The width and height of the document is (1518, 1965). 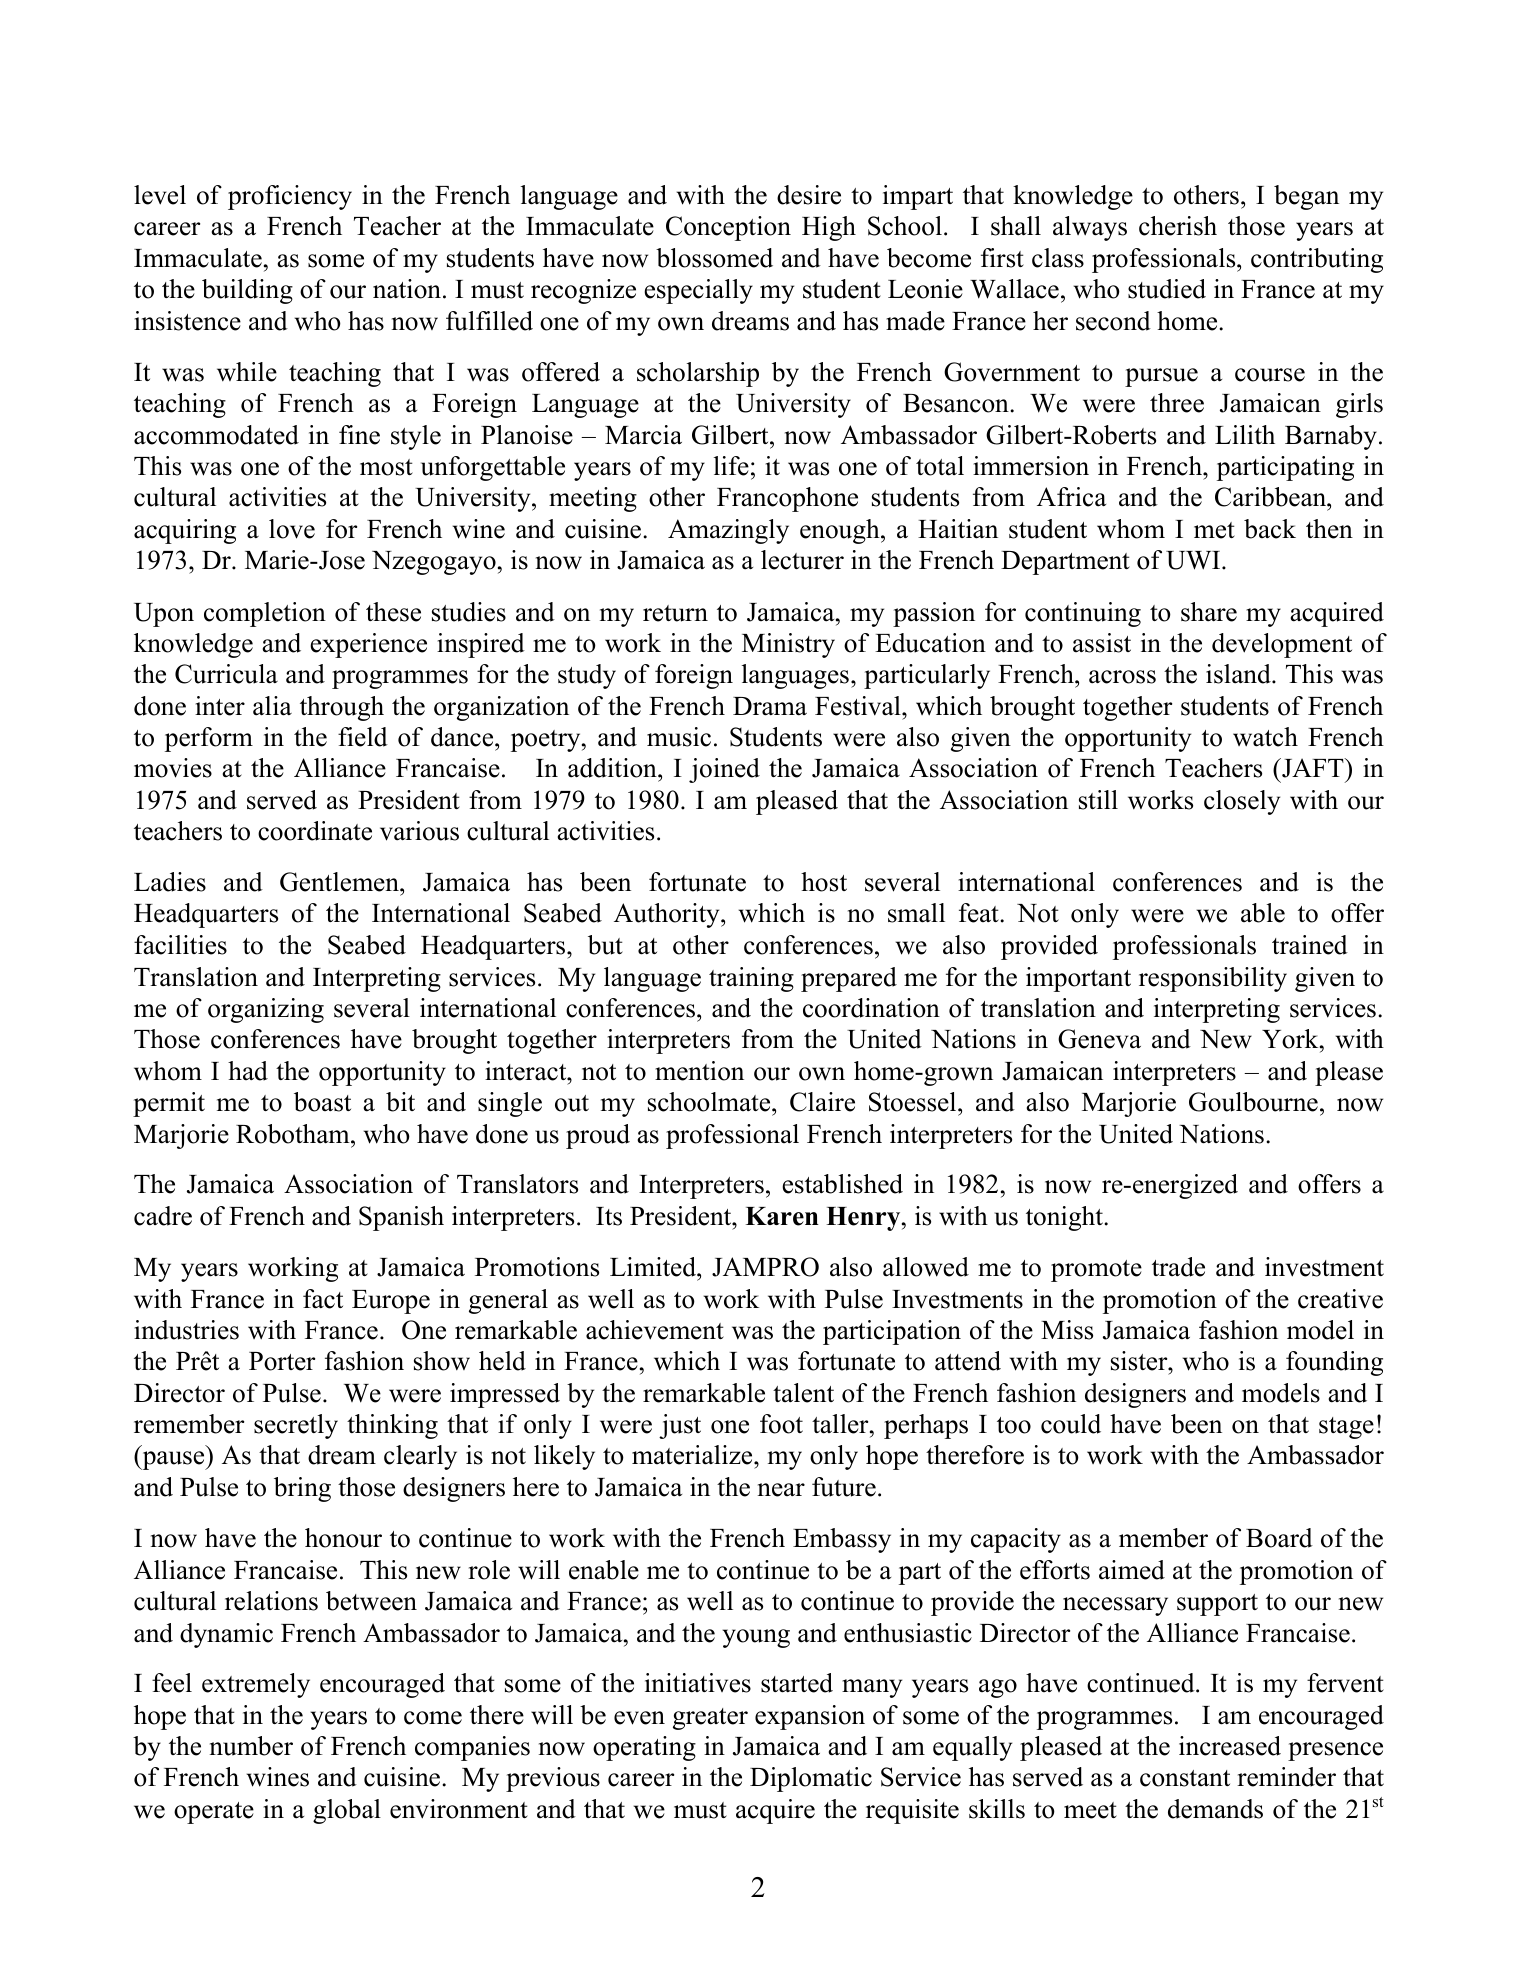 What do you see at coordinates (266, 1010) in the document?
I see `organizing` at bounding box center [266, 1010].
